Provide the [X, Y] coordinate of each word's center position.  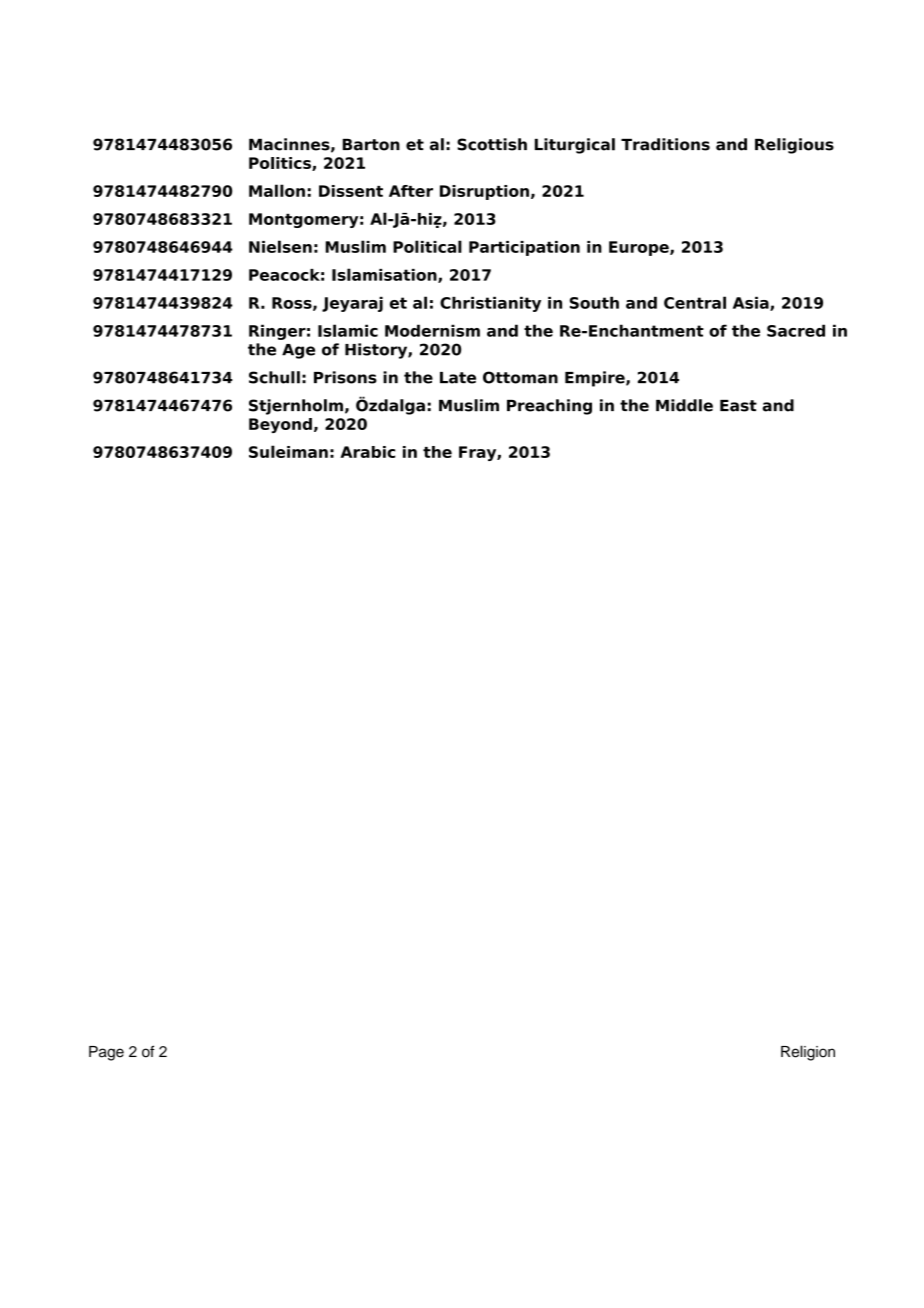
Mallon [277, 190]
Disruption [484, 192]
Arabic [367, 452]
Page [106, 1053]
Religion [808, 1053]
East [738, 406]
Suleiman [288, 451]
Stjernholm [296, 407]
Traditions [665, 144]
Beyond [280, 425]
